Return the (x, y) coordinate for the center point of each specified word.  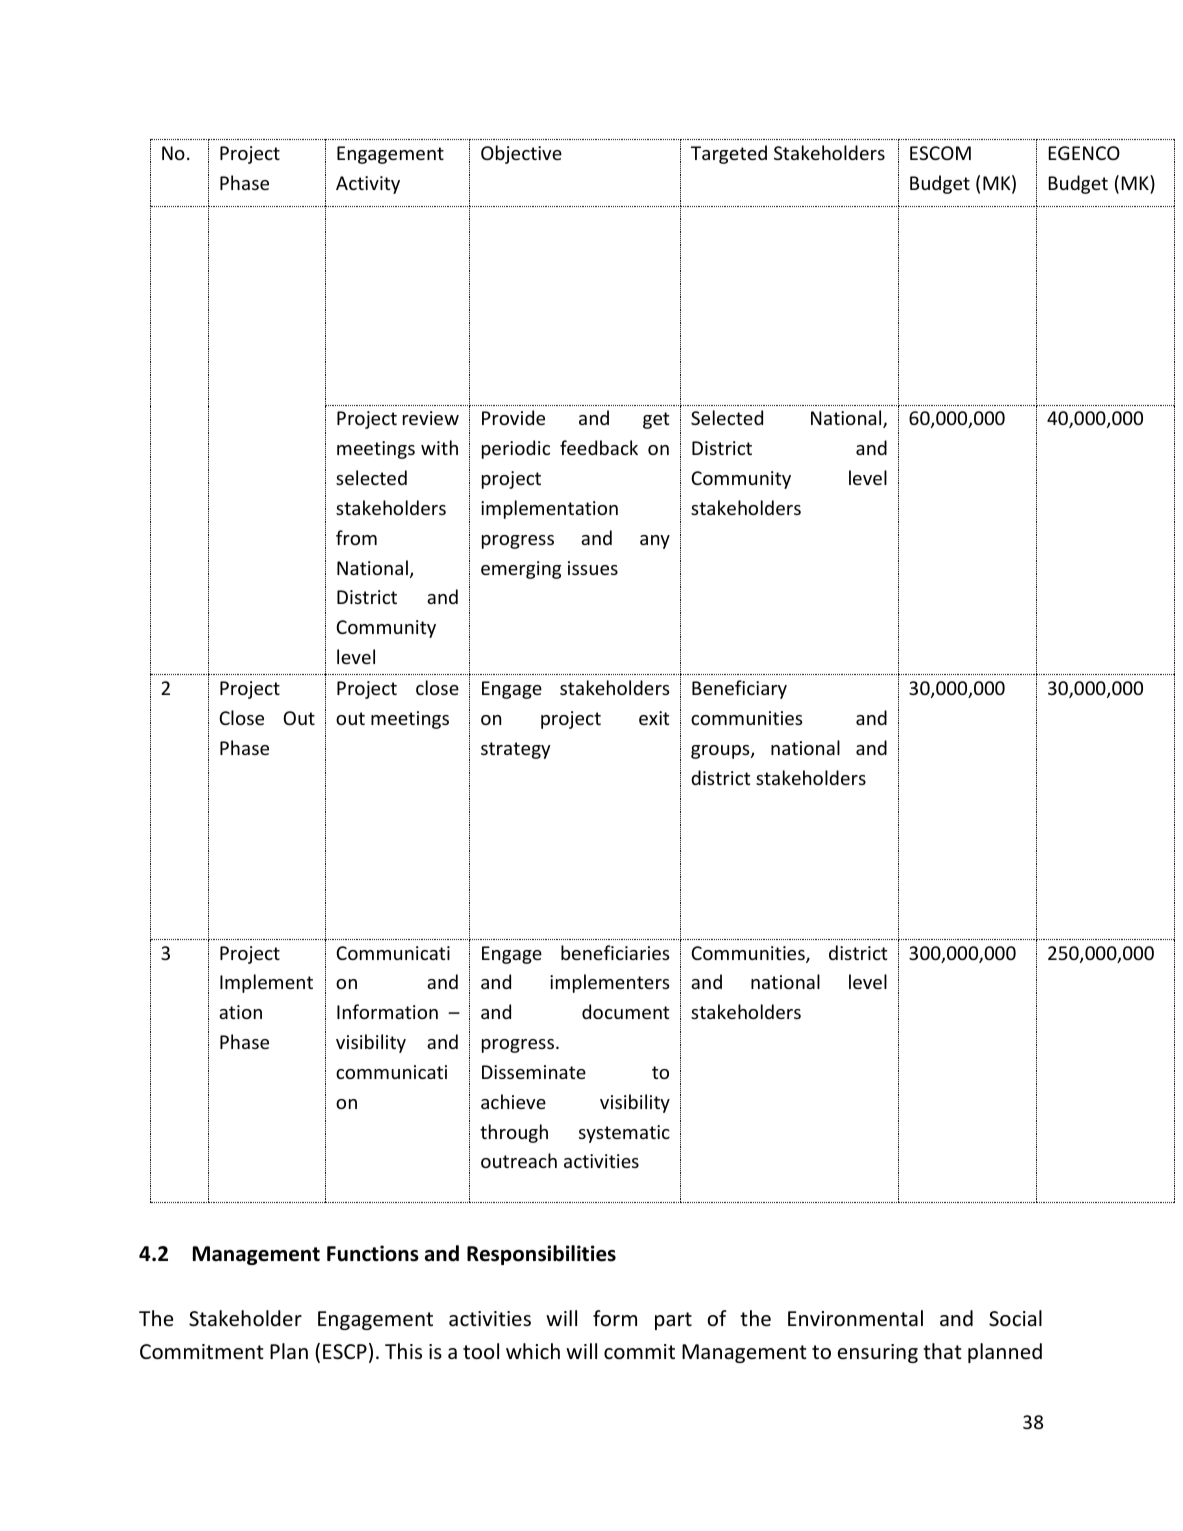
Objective (521, 154)
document (625, 1011)
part (673, 1321)
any (655, 542)
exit (654, 718)
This (403, 1351)
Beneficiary (739, 689)
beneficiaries (615, 952)
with (439, 447)
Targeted (729, 154)
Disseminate (534, 1072)
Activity (368, 185)
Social (1015, 1318)
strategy (515, 750)
